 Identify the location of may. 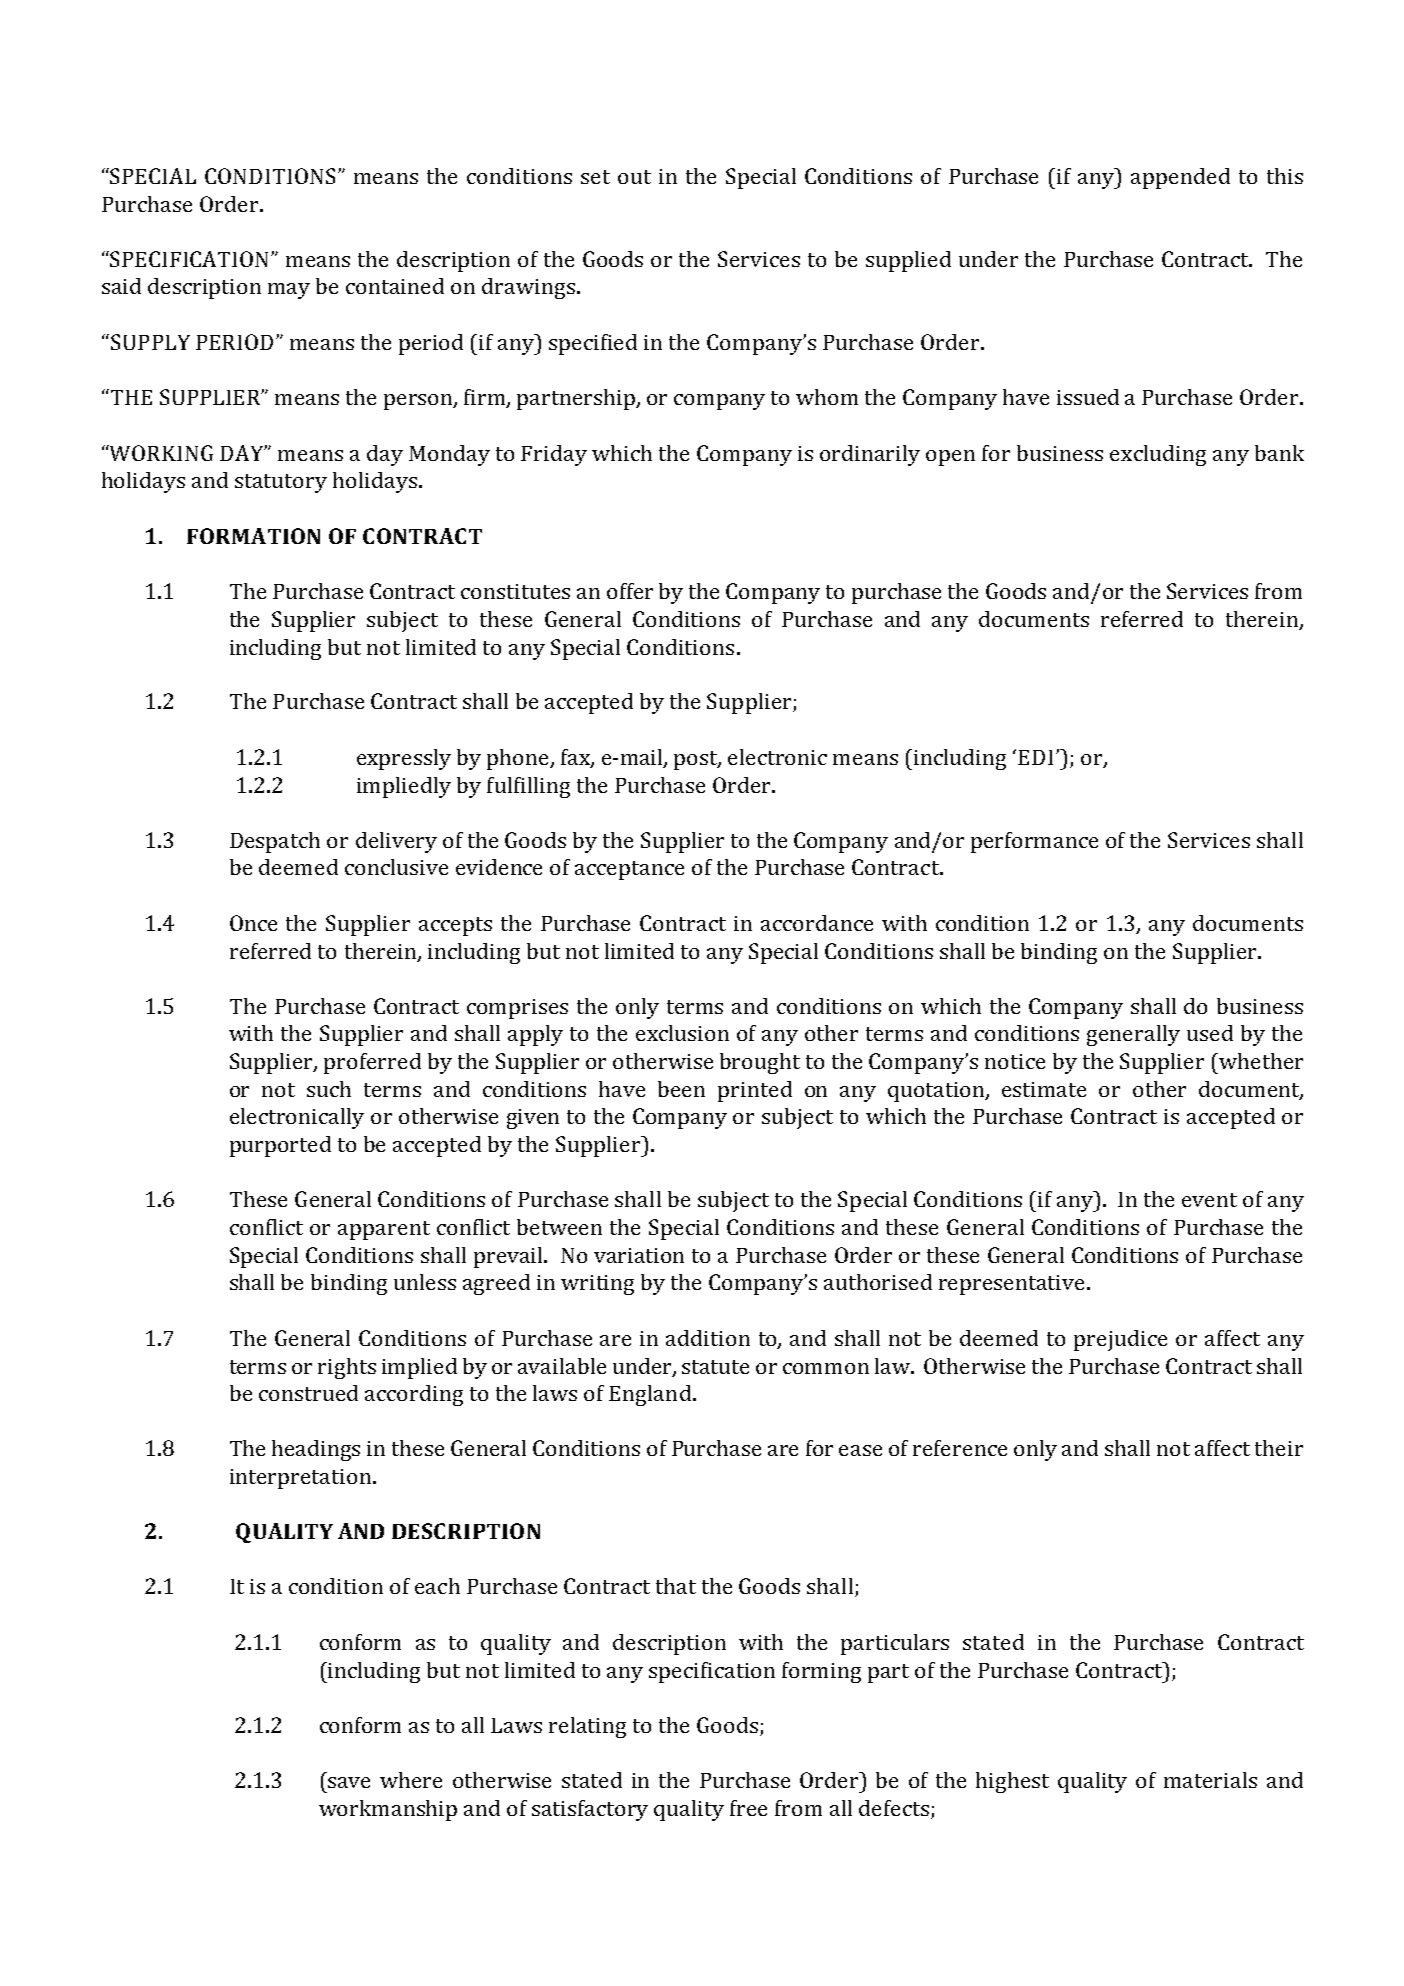
(289, 291).
